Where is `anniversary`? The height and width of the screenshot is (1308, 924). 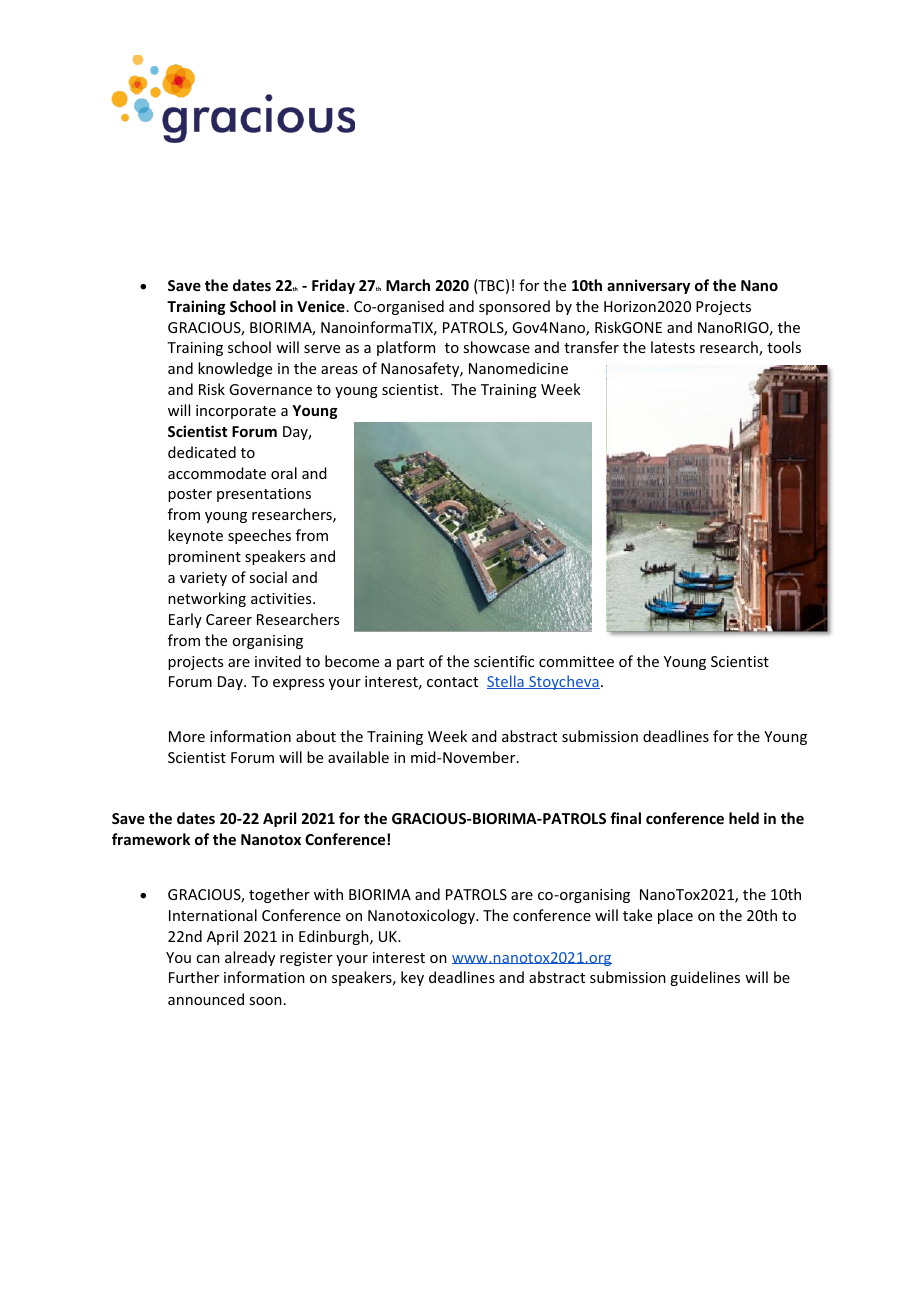
anniversary is located at coordinates (648, 286).
